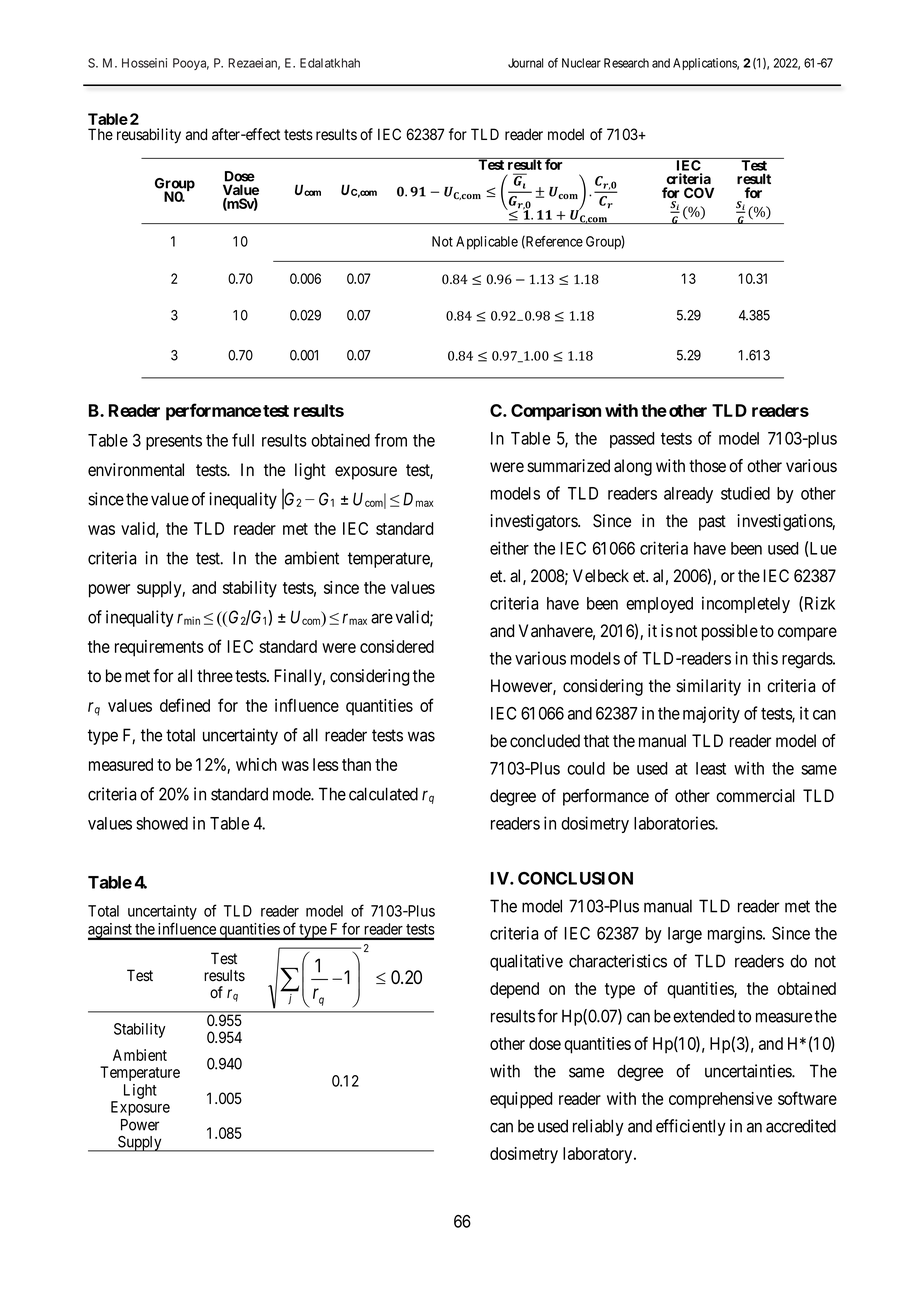 The height and width of the document is (1308, 924). I want to click on reusability, so click(149, 136).
